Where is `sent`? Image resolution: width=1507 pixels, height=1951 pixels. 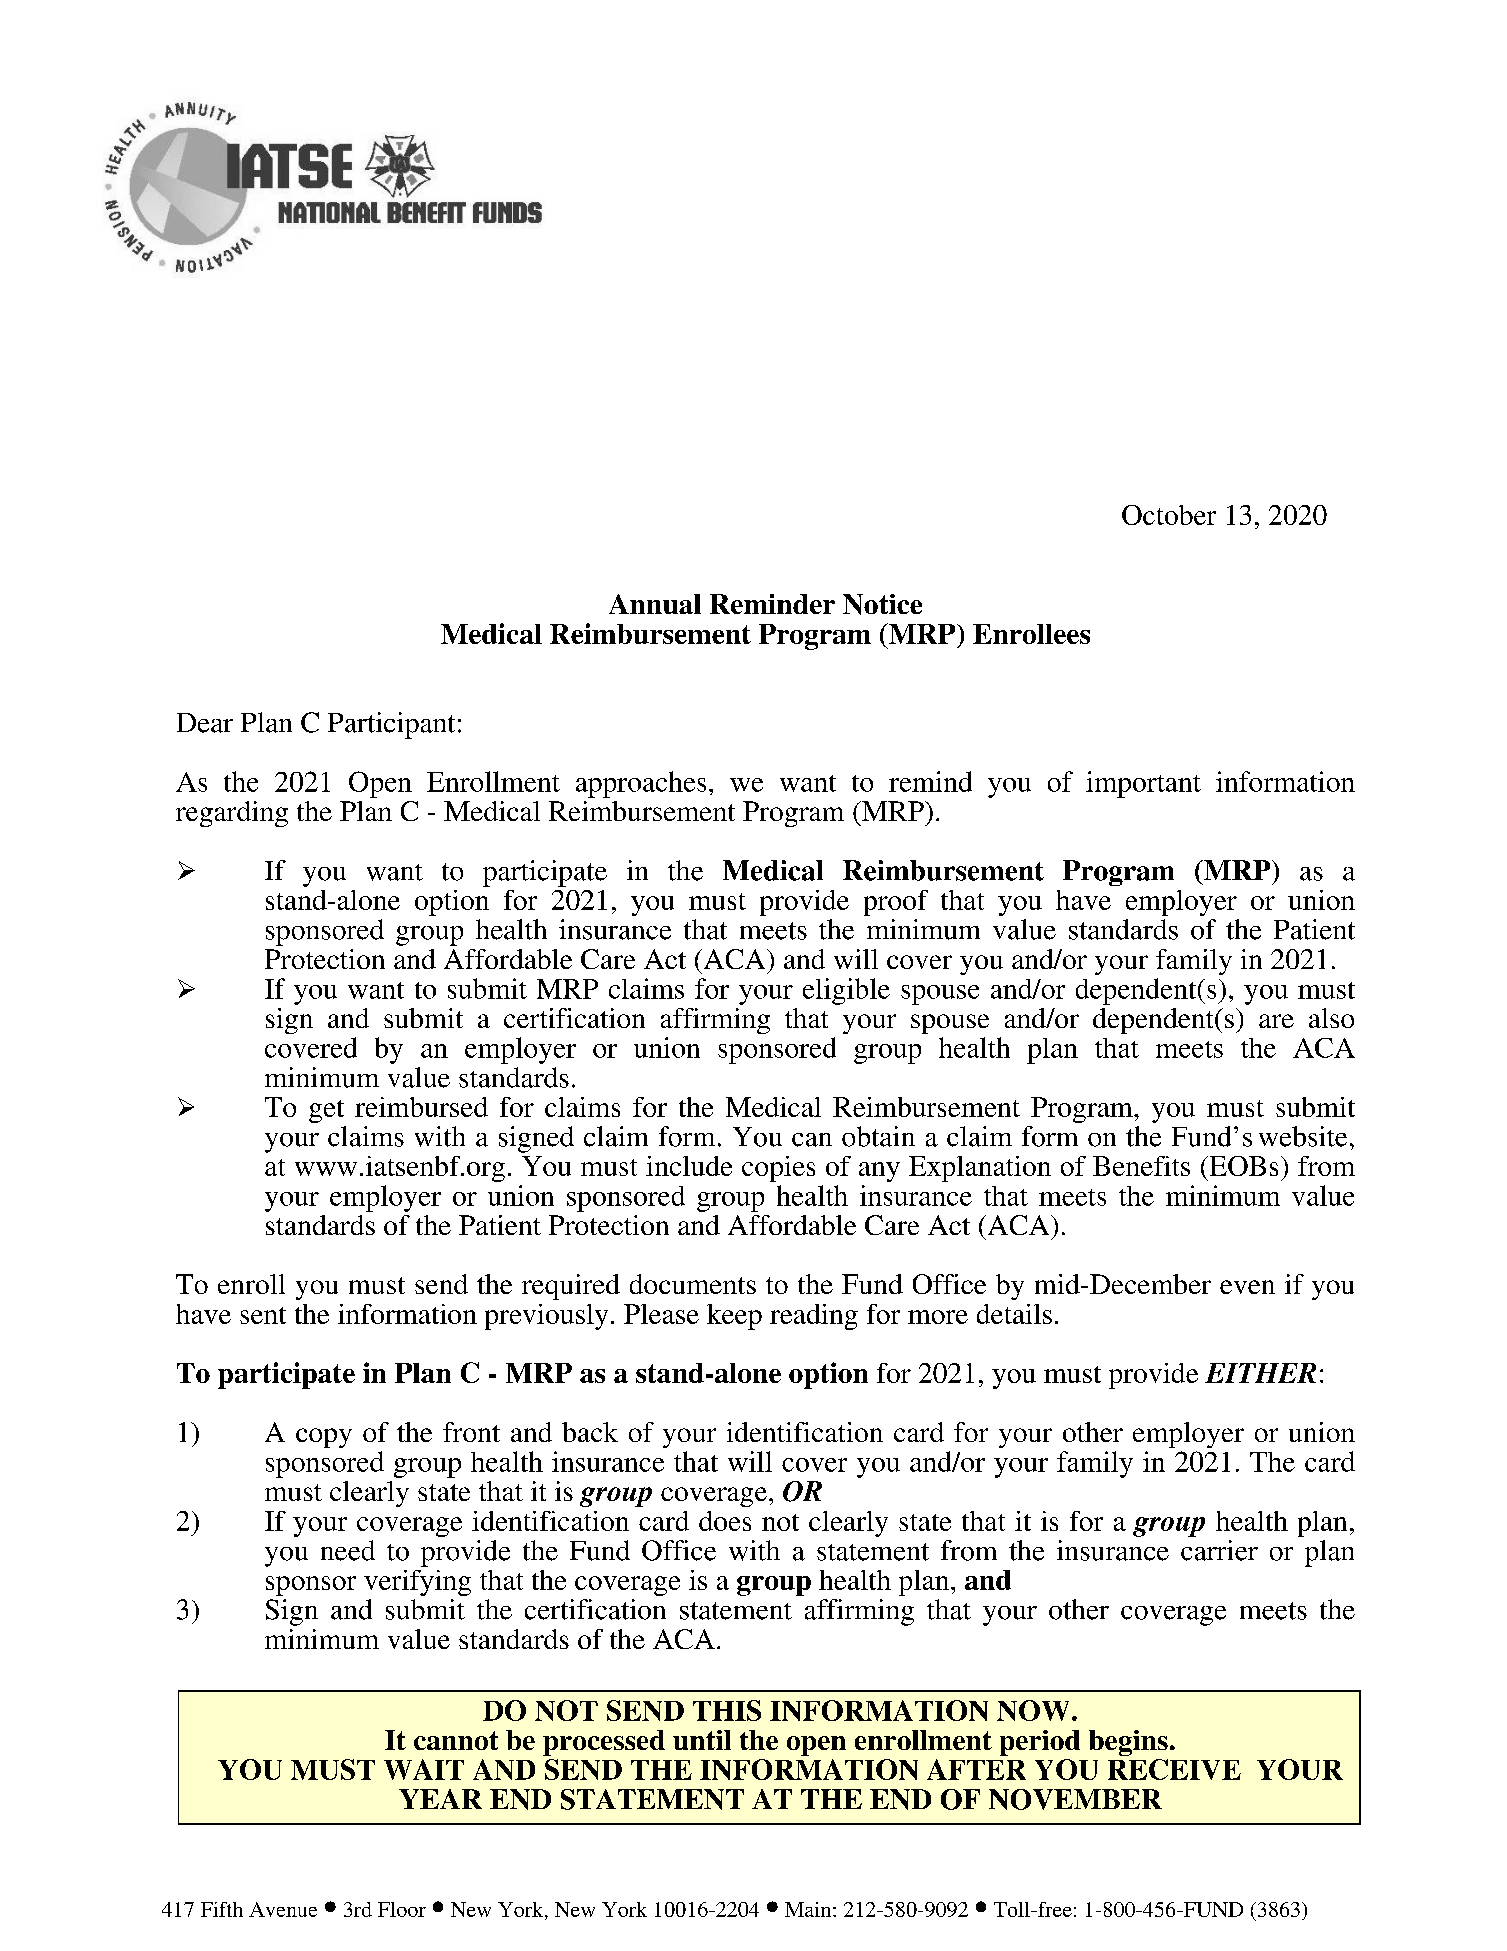
sent is located at coordinates (263, 1315).
